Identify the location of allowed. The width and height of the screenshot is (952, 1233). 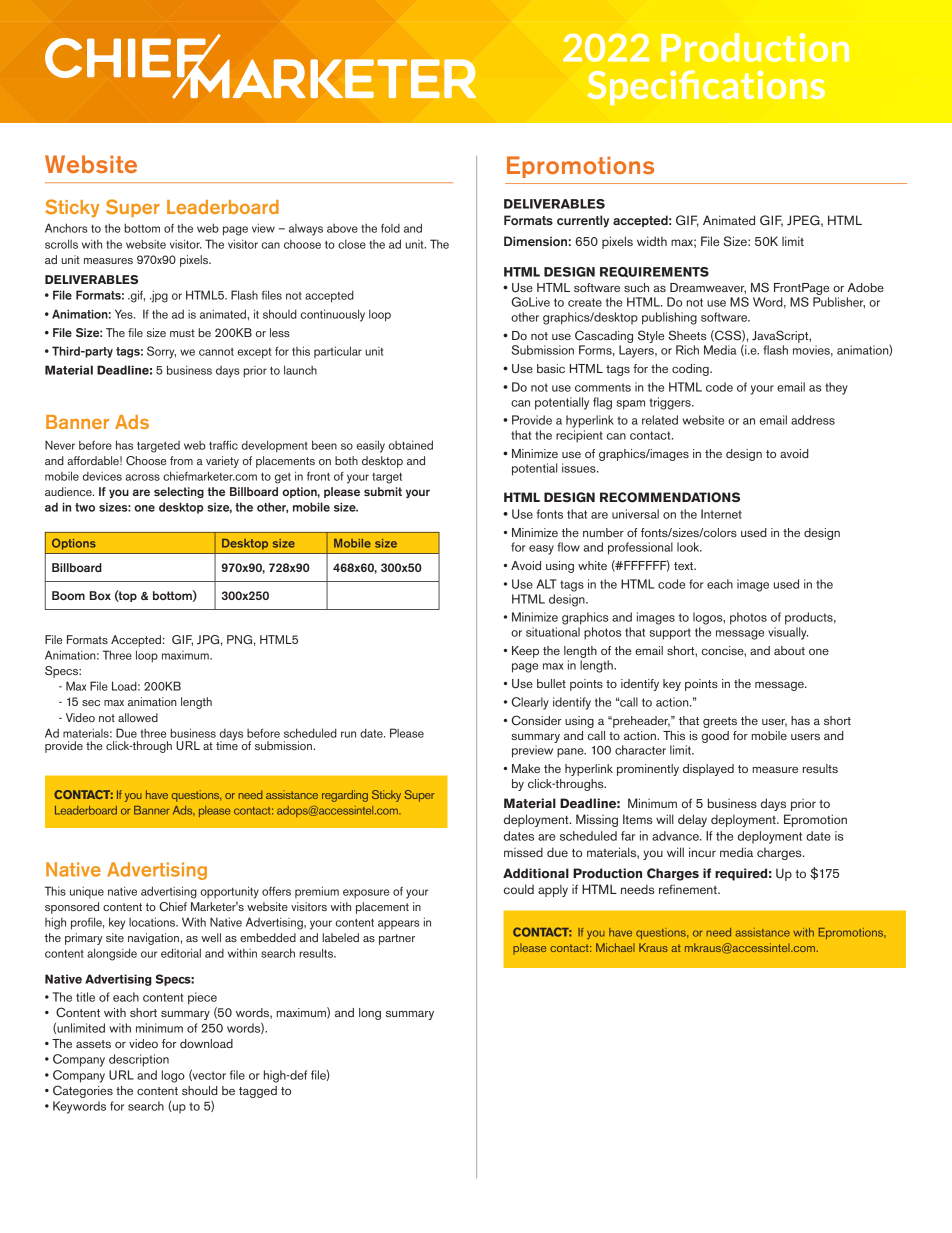
(138, 717).
